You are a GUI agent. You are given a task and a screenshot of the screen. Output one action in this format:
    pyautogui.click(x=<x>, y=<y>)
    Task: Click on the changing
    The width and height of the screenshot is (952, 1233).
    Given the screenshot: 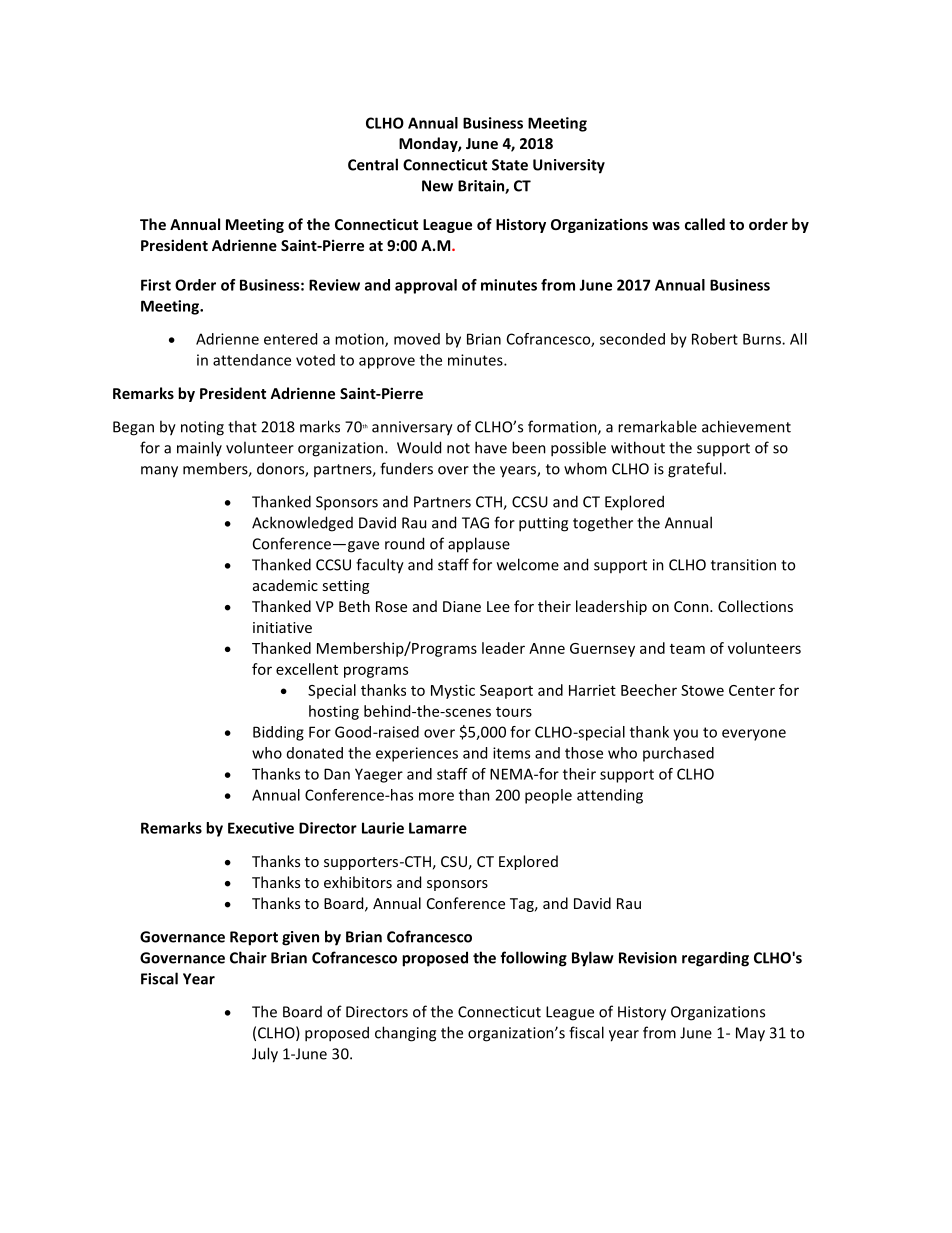 What is the action you would take?
    pyautogui.click(x=405, y=1034)
